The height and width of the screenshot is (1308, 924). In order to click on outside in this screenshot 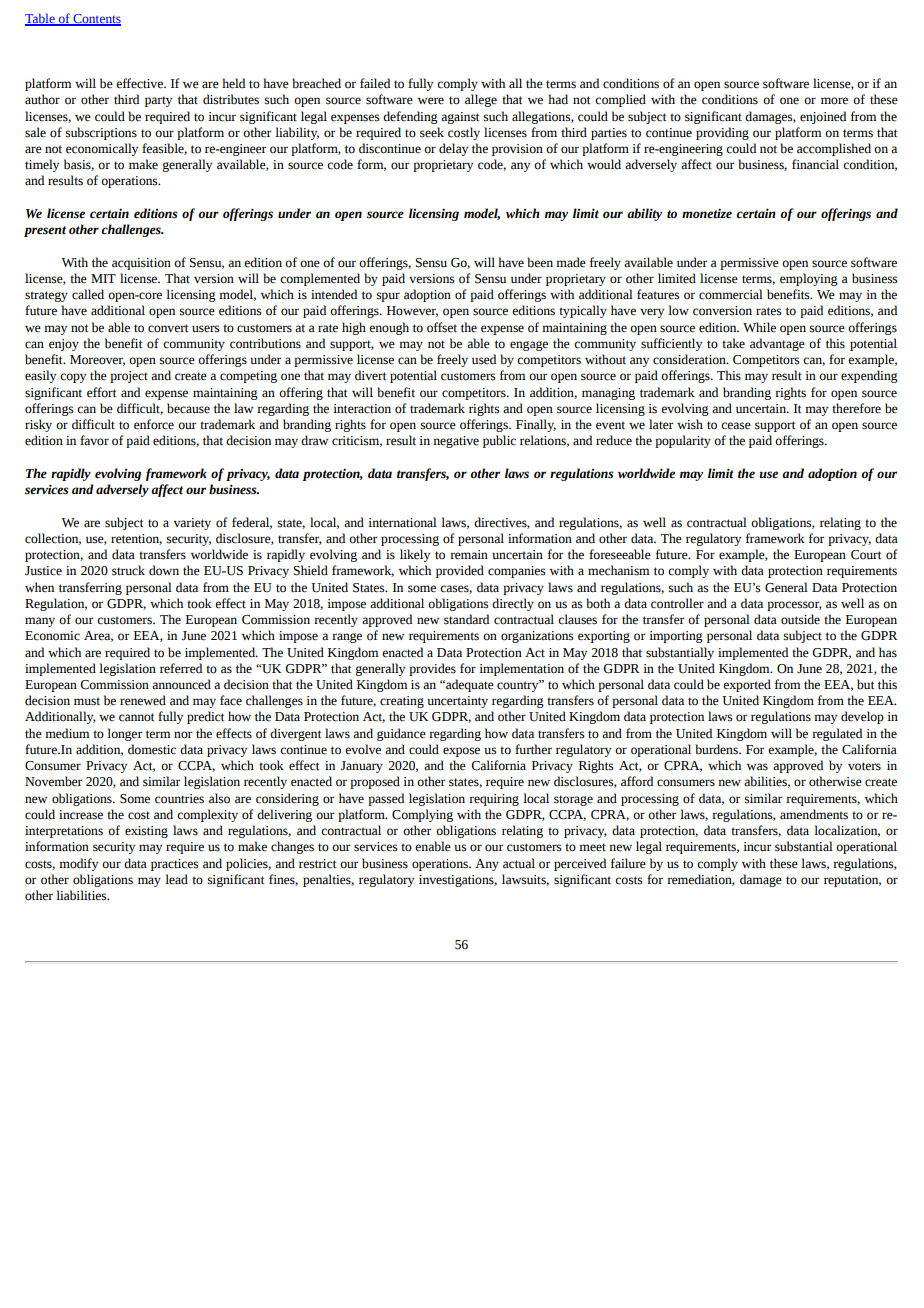, I will do `click(800, 619)`.
